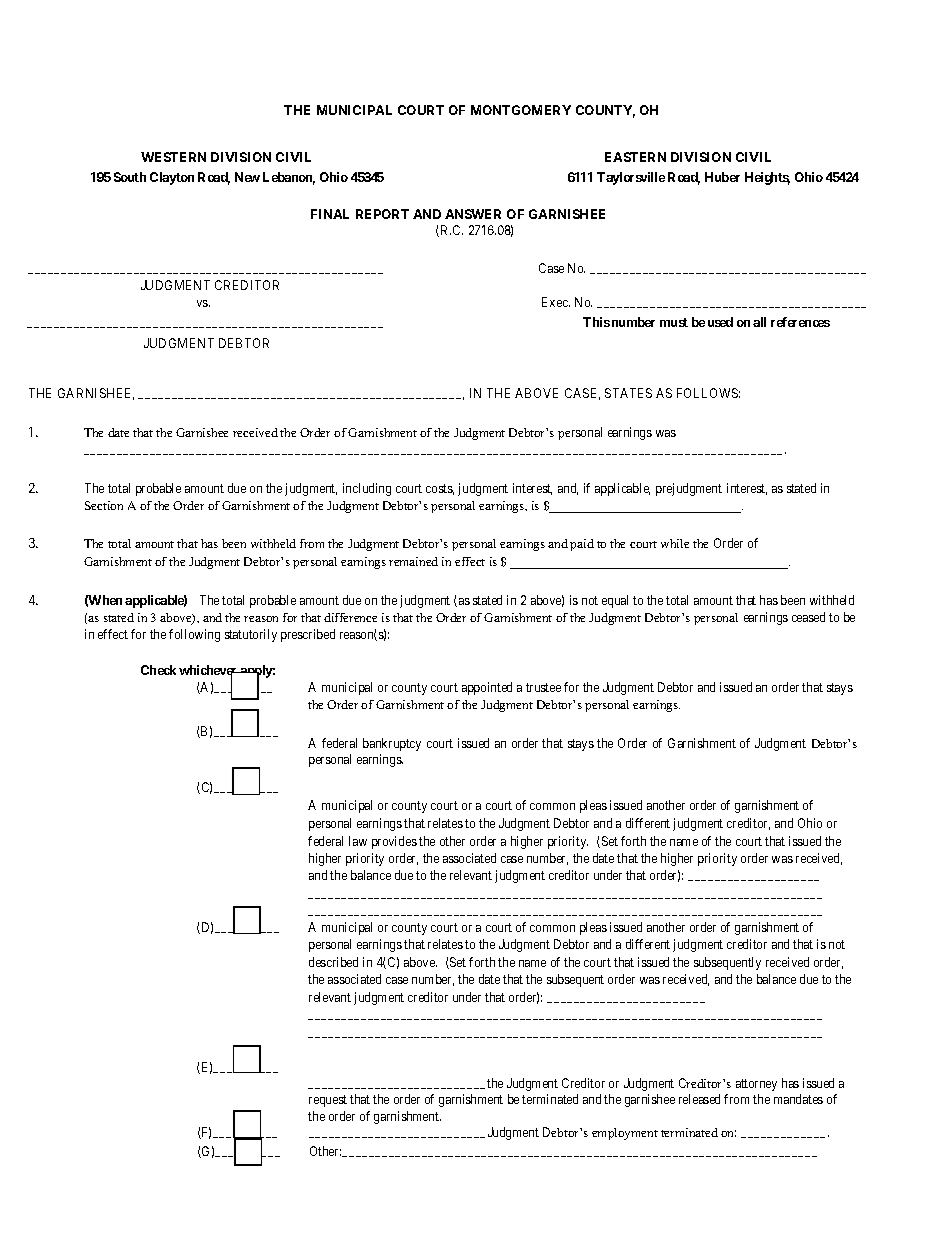  I want to click on remained, so click(413, 561).
